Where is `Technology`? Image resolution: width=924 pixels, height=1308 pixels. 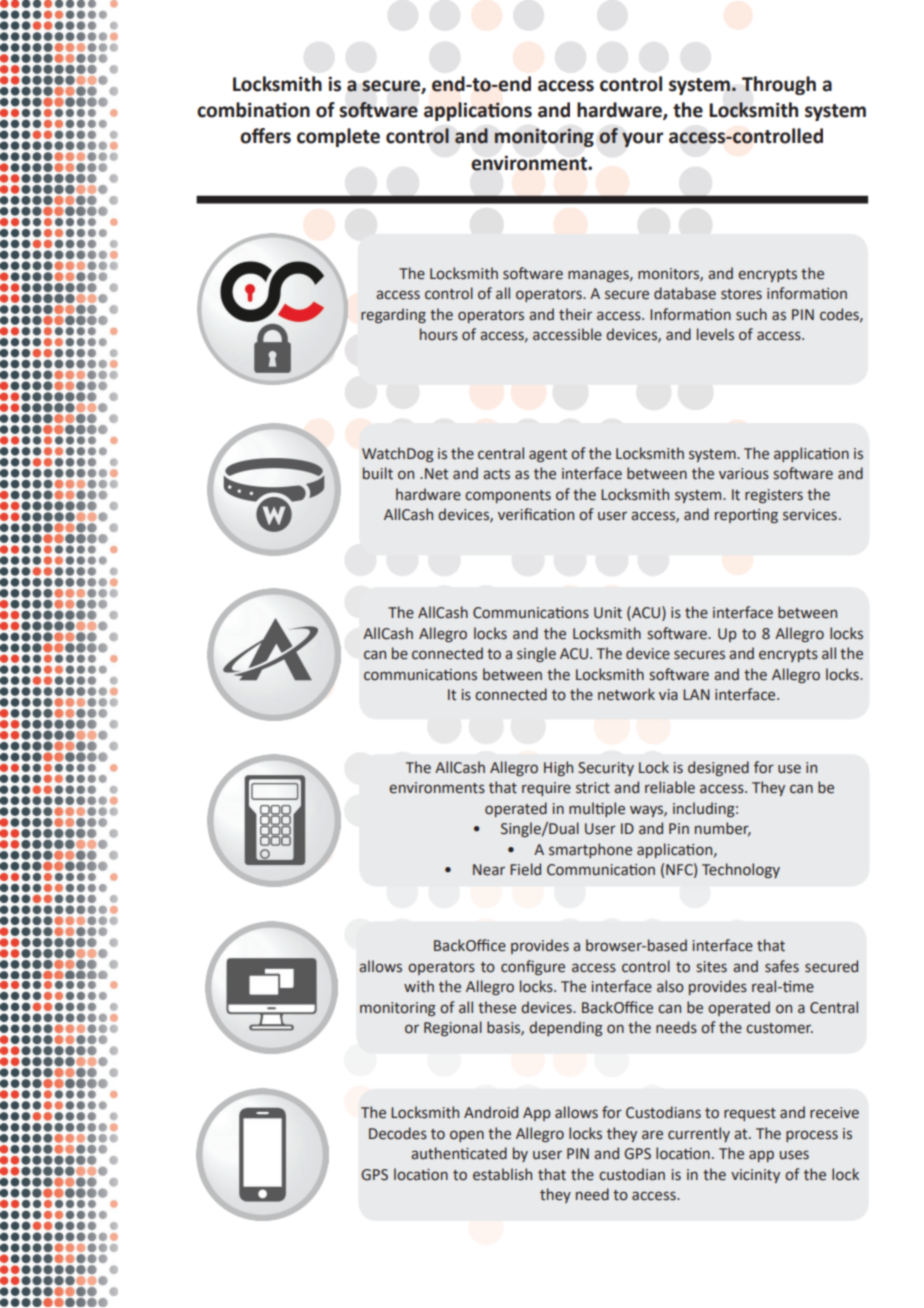 Technology is located at coordinates (741, 870).
